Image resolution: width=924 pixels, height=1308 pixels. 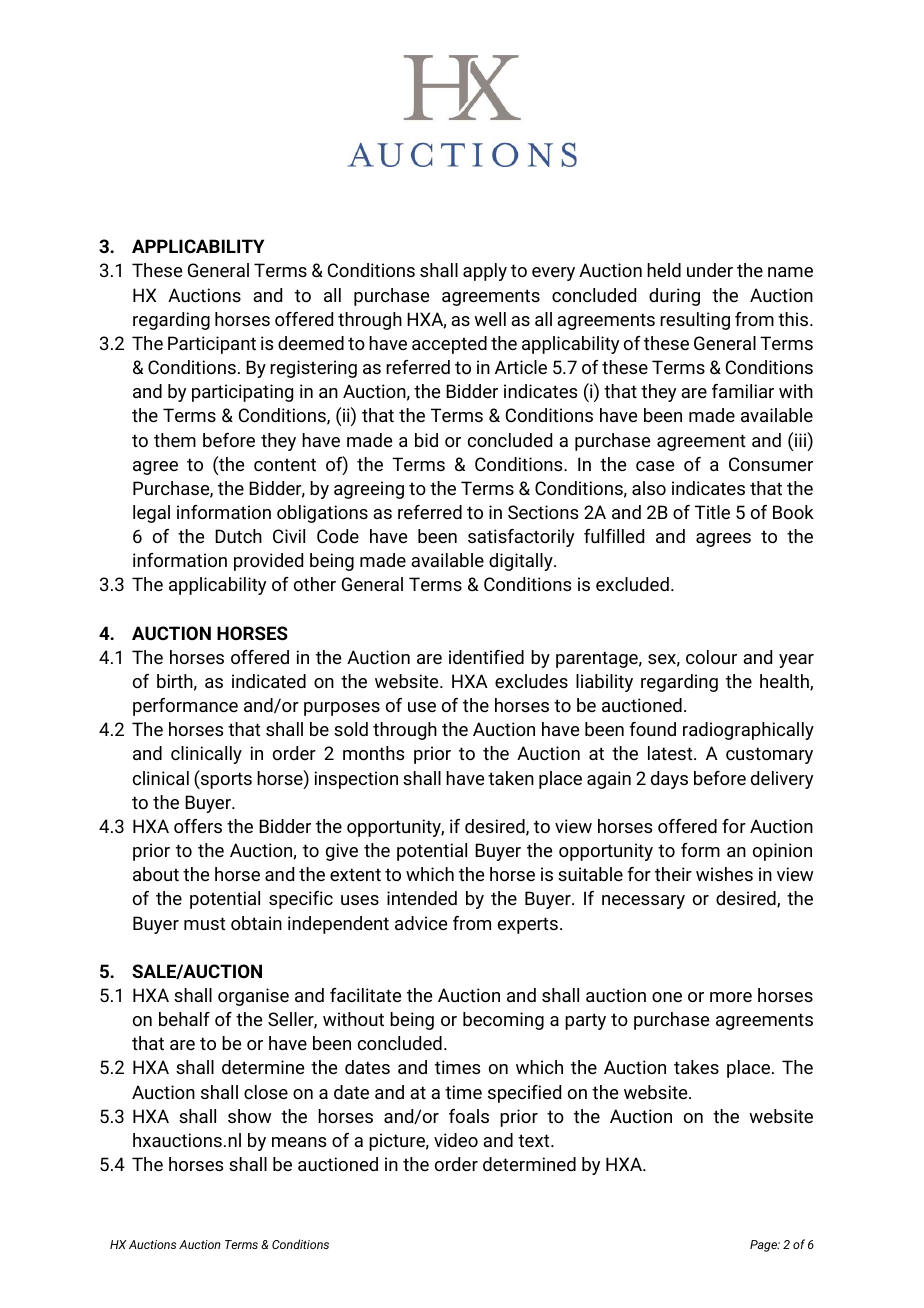 What do you see at coordinates (198, 826) in the screenshot?
I see `offers` at bounding box center [198, 826].
